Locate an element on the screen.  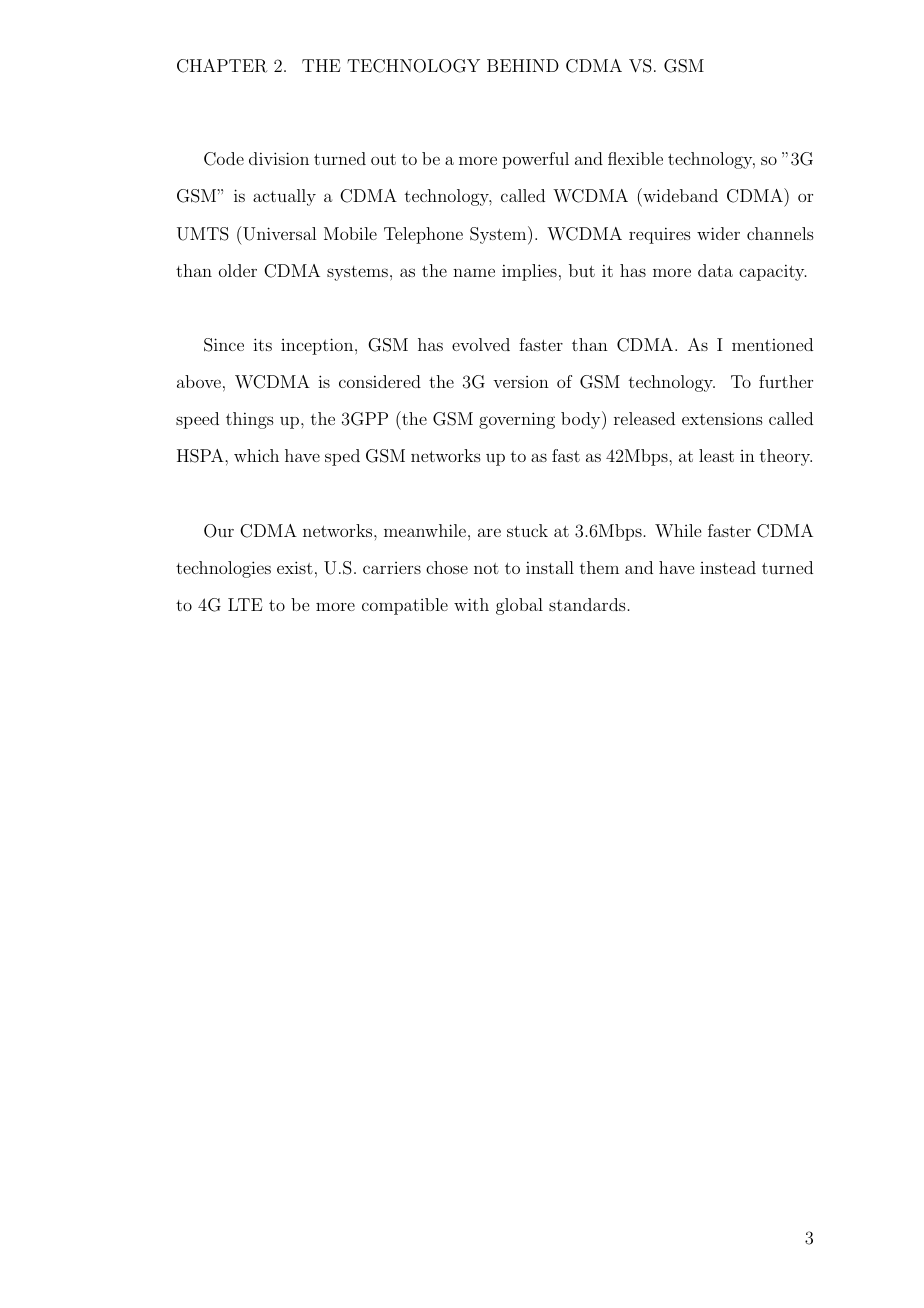
governing is located at coordinates (517, 420).
